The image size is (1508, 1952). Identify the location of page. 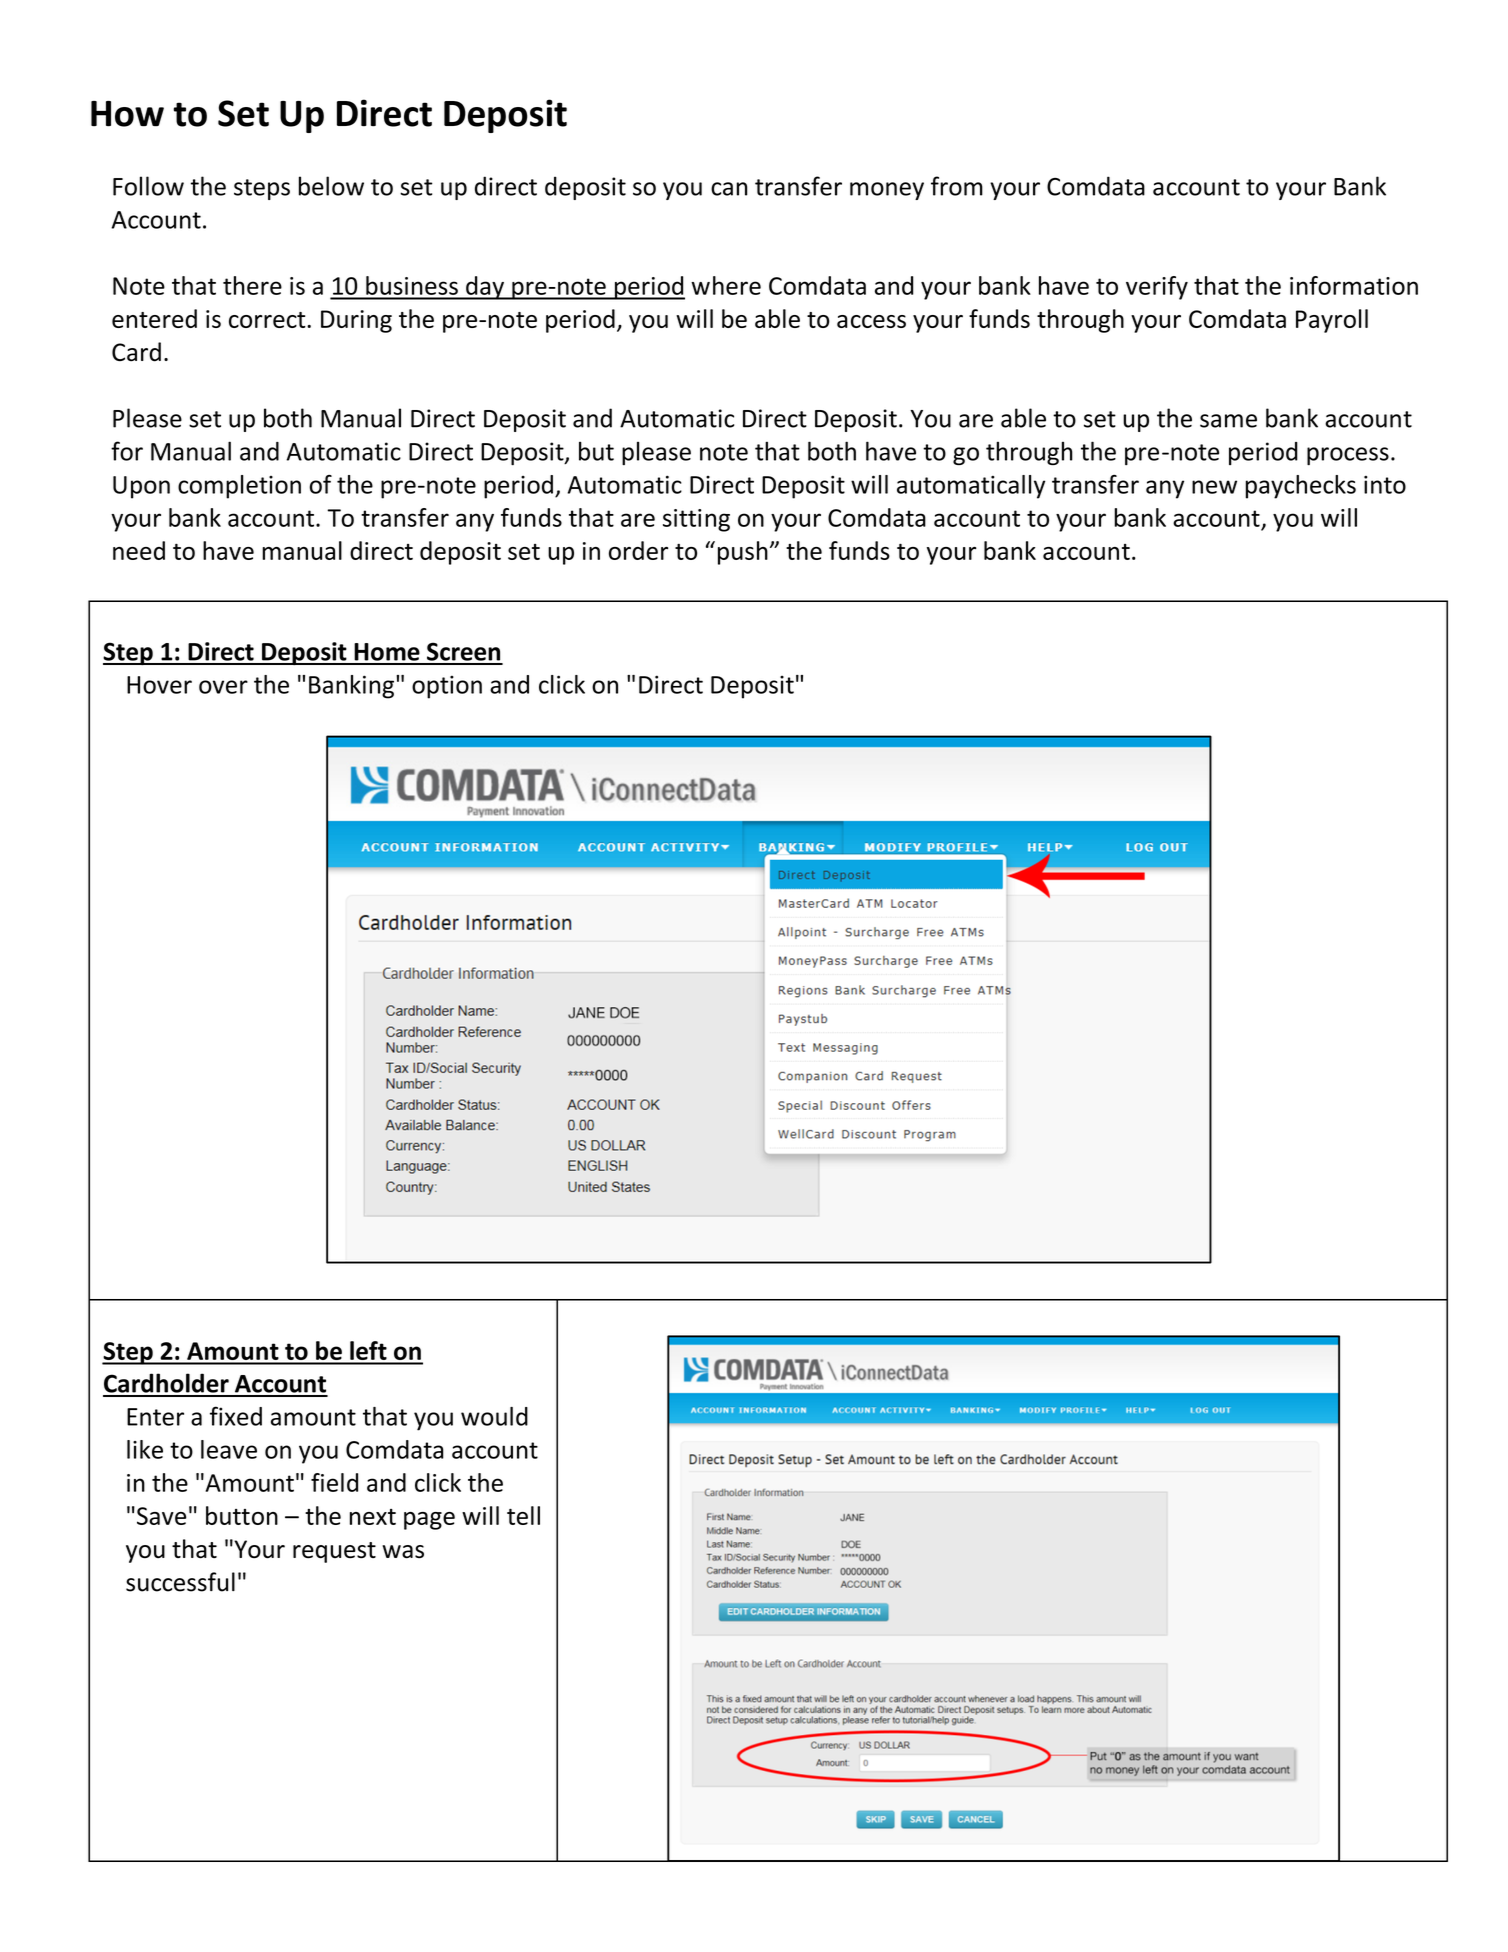
(429, 1521).
